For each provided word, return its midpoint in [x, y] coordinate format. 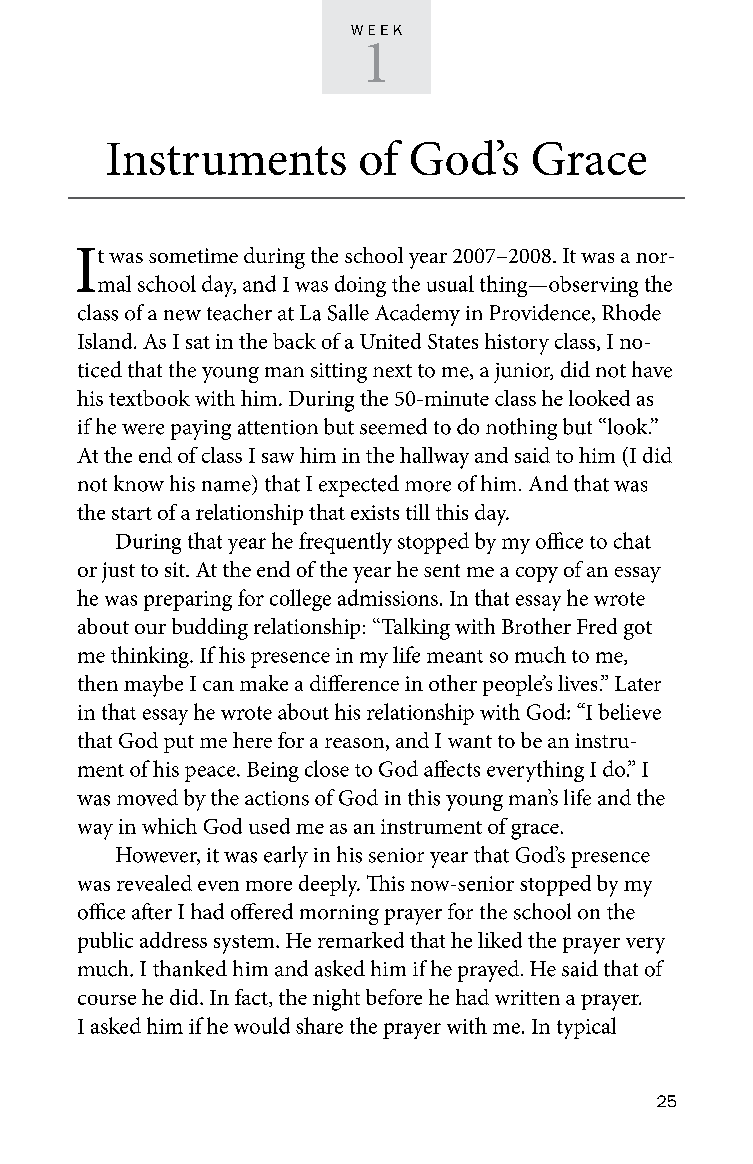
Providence [541, 313]
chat [632, 540]
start [132, 513]
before [394, 997]
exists [375, 512]
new [182, 315]
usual [450, 283]
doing [360, 286]
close [327, 768]
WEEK [376, 30]
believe [629, 711]
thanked [190, 968]
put [179, 744]
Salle [348, 312]
